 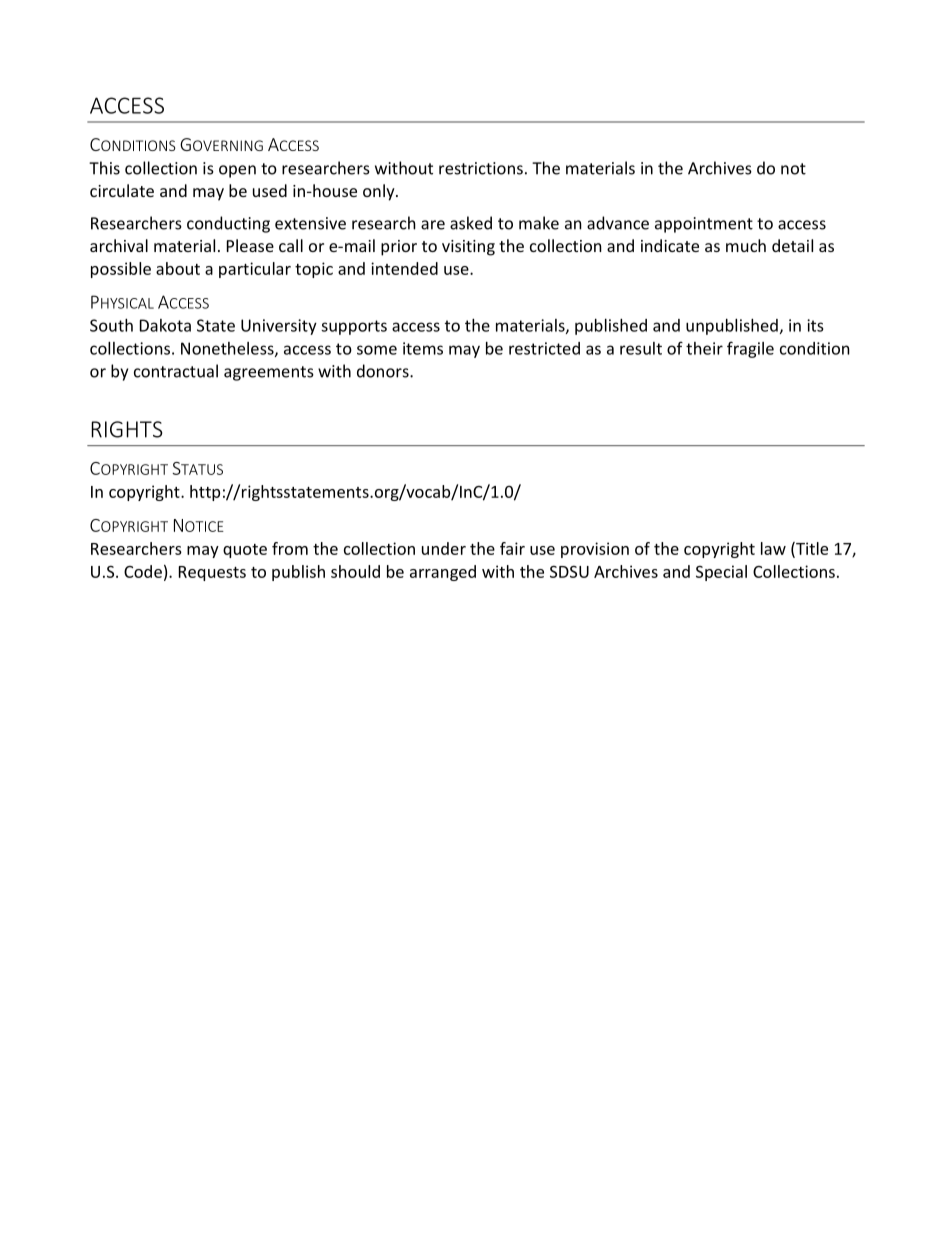 I want to click on Requests, so click(x=212, y=573).
